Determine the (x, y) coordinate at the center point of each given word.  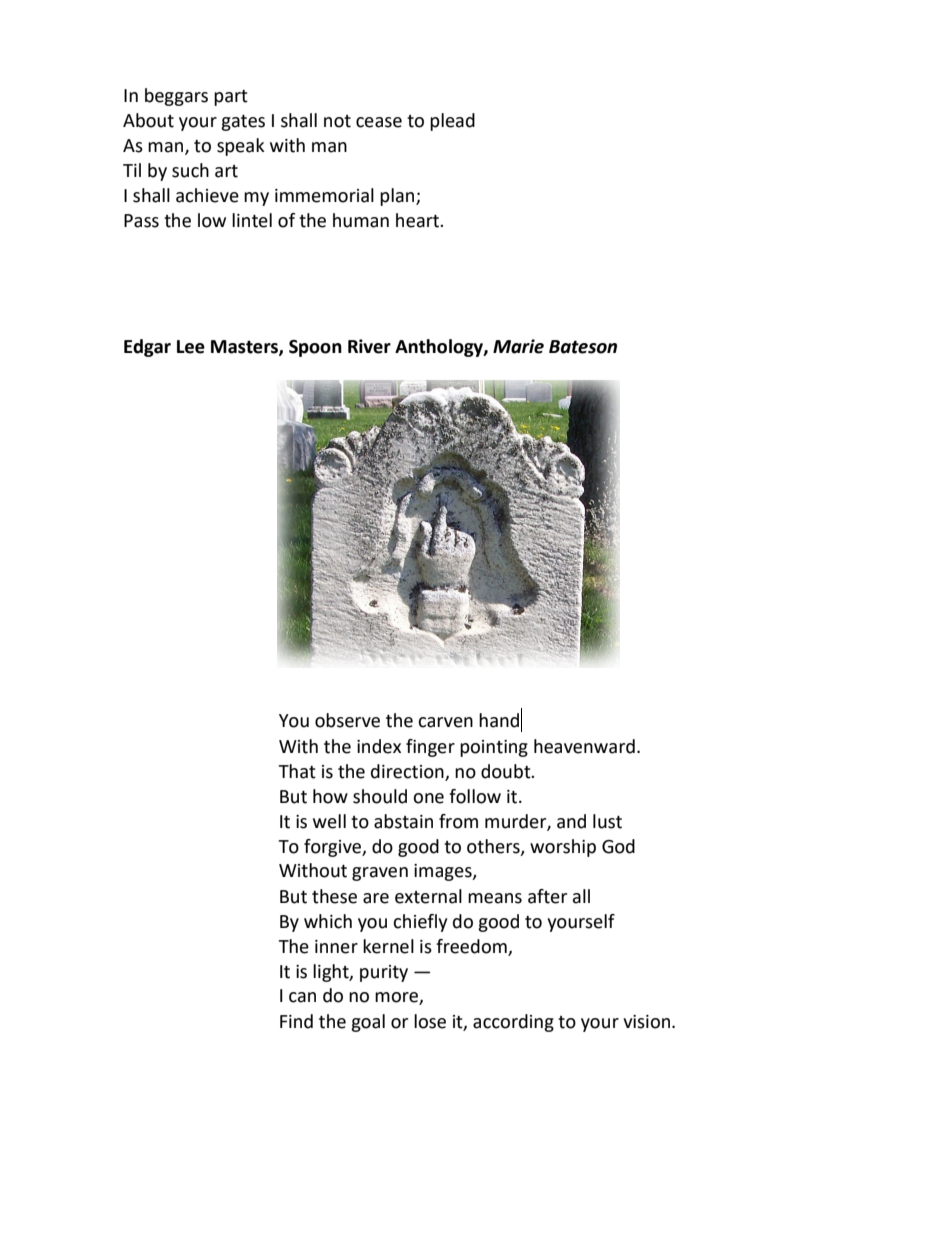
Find (296, 1021)
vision (646, 1022)
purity (384, 973)
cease (379, 122)
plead (452, 122)
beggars (176, 97)
